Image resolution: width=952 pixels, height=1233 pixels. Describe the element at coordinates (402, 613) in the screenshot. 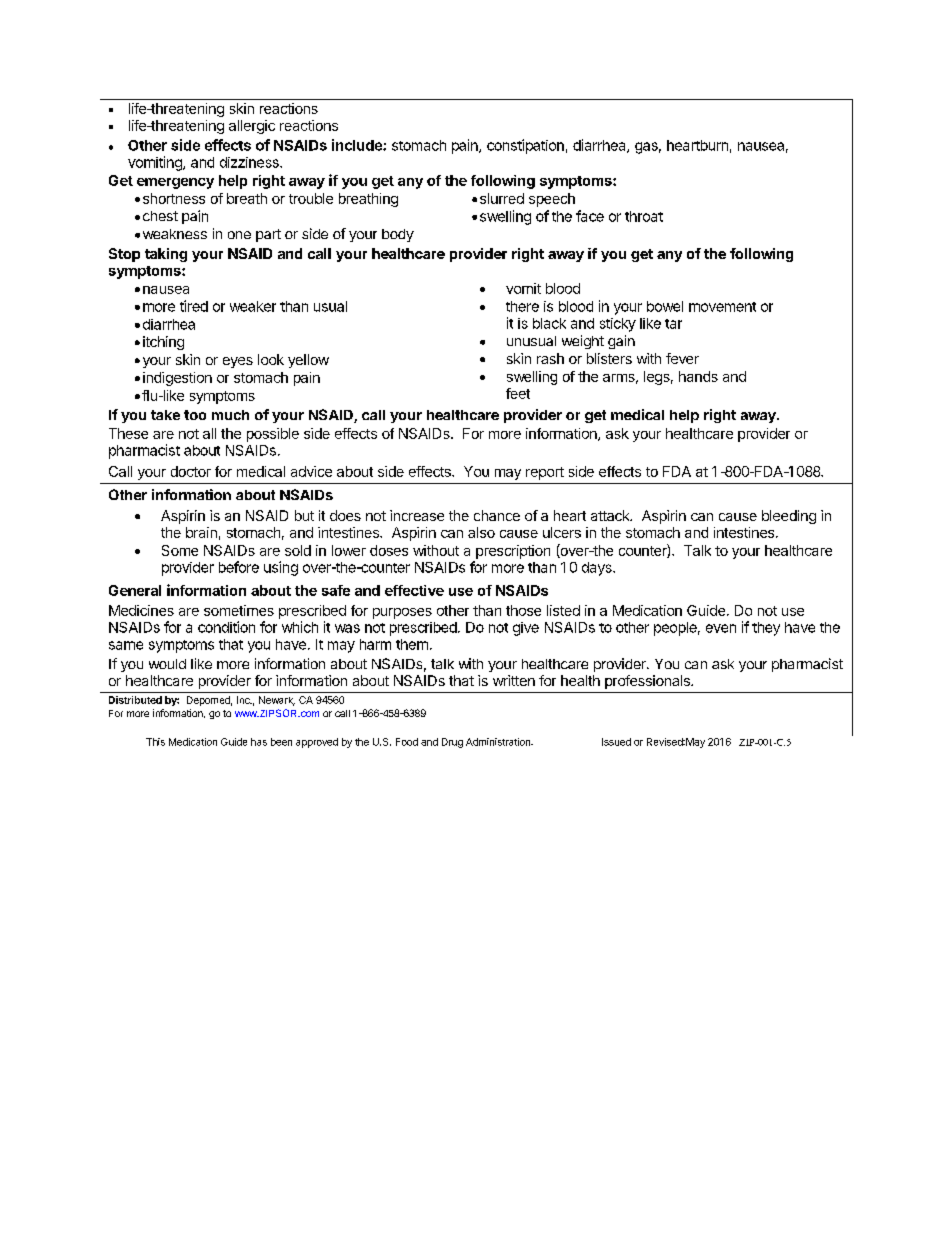

I see `purposes` at that location.
